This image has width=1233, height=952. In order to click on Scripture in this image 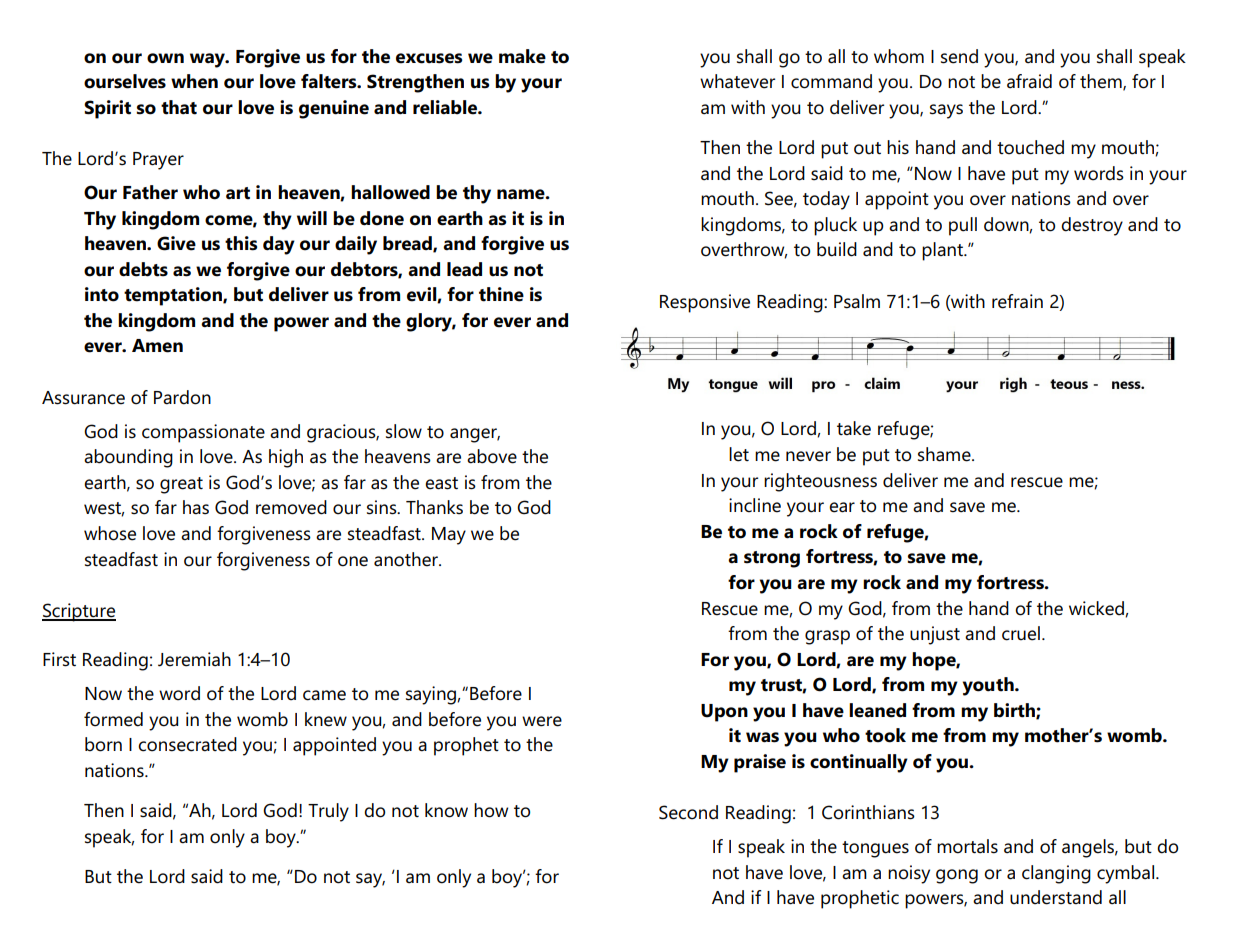, I will do `click(79, 612)`.
